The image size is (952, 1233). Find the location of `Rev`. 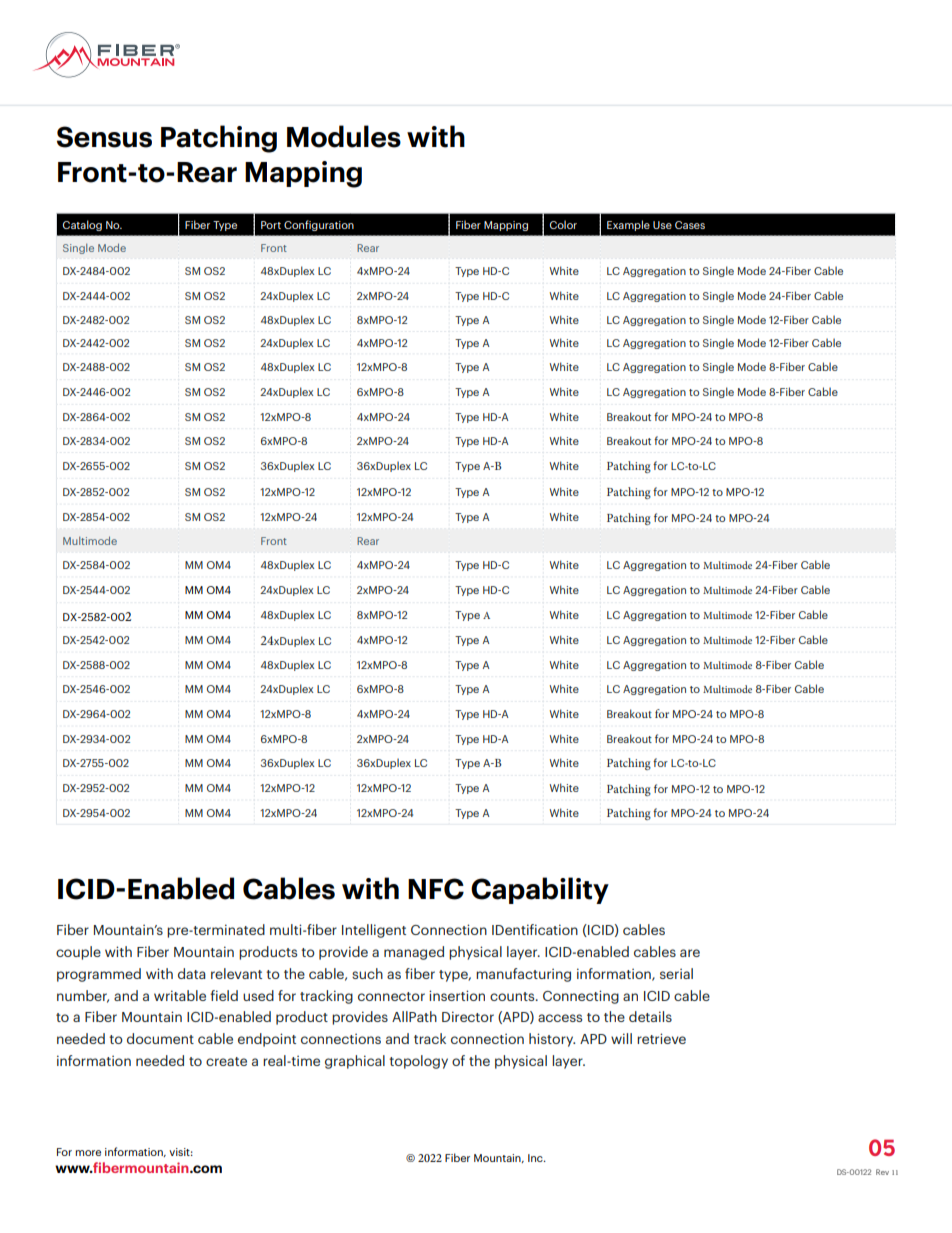

Rev is located at coordinates (882, 1172).
